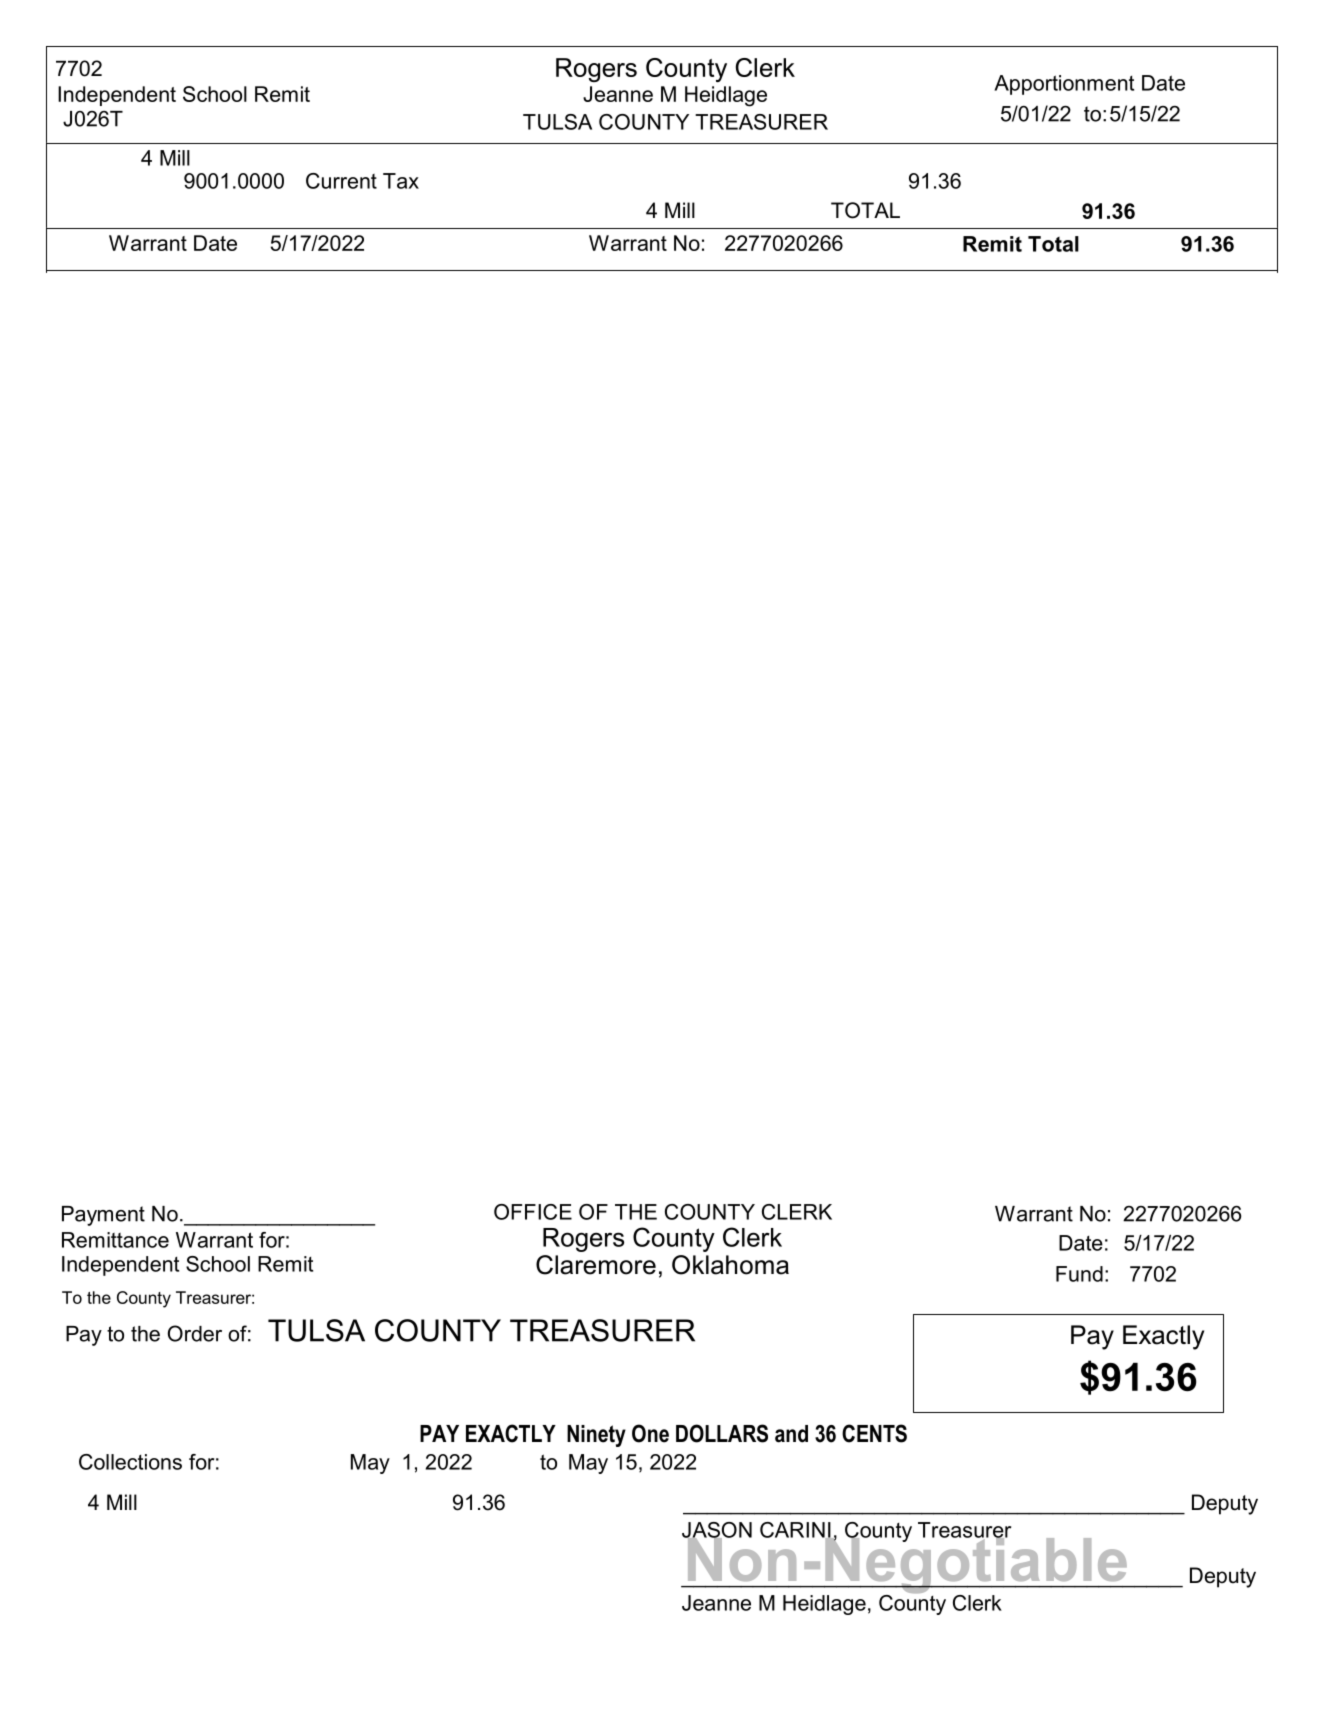 The width and height of the screenshot is (1324, 1713). I want to click on Payment, so click(103, 1216).
